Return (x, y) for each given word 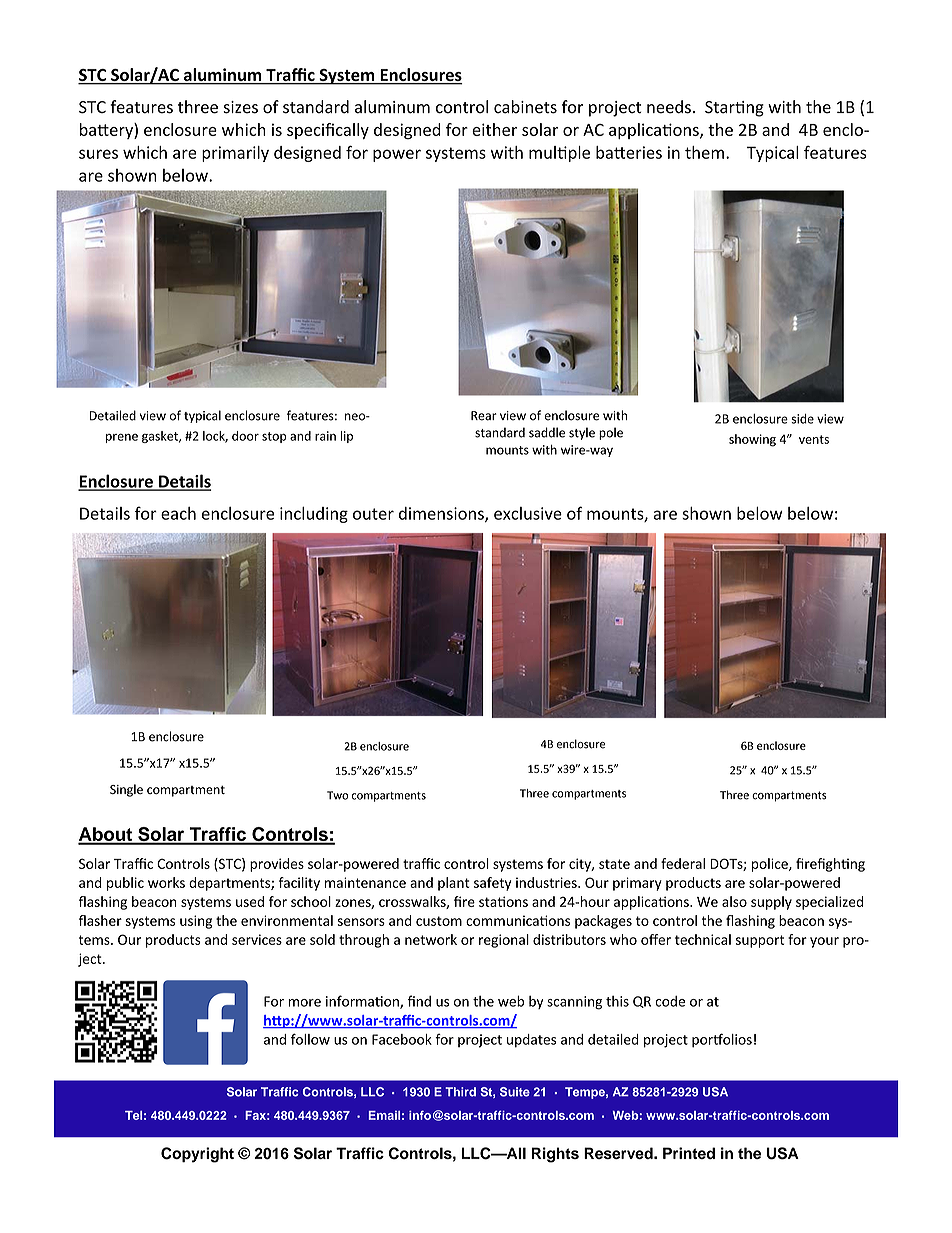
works (166, 882)
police (771, 865)
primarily (235, 154)
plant (454, 884)
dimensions (442, 514)
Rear (484, 416)
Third (460, 1092)
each (178, 513)
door (245, 436)
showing (752, 440)
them (704, 152)
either (494, 129)
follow (310, 1039)
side (802, 419)
